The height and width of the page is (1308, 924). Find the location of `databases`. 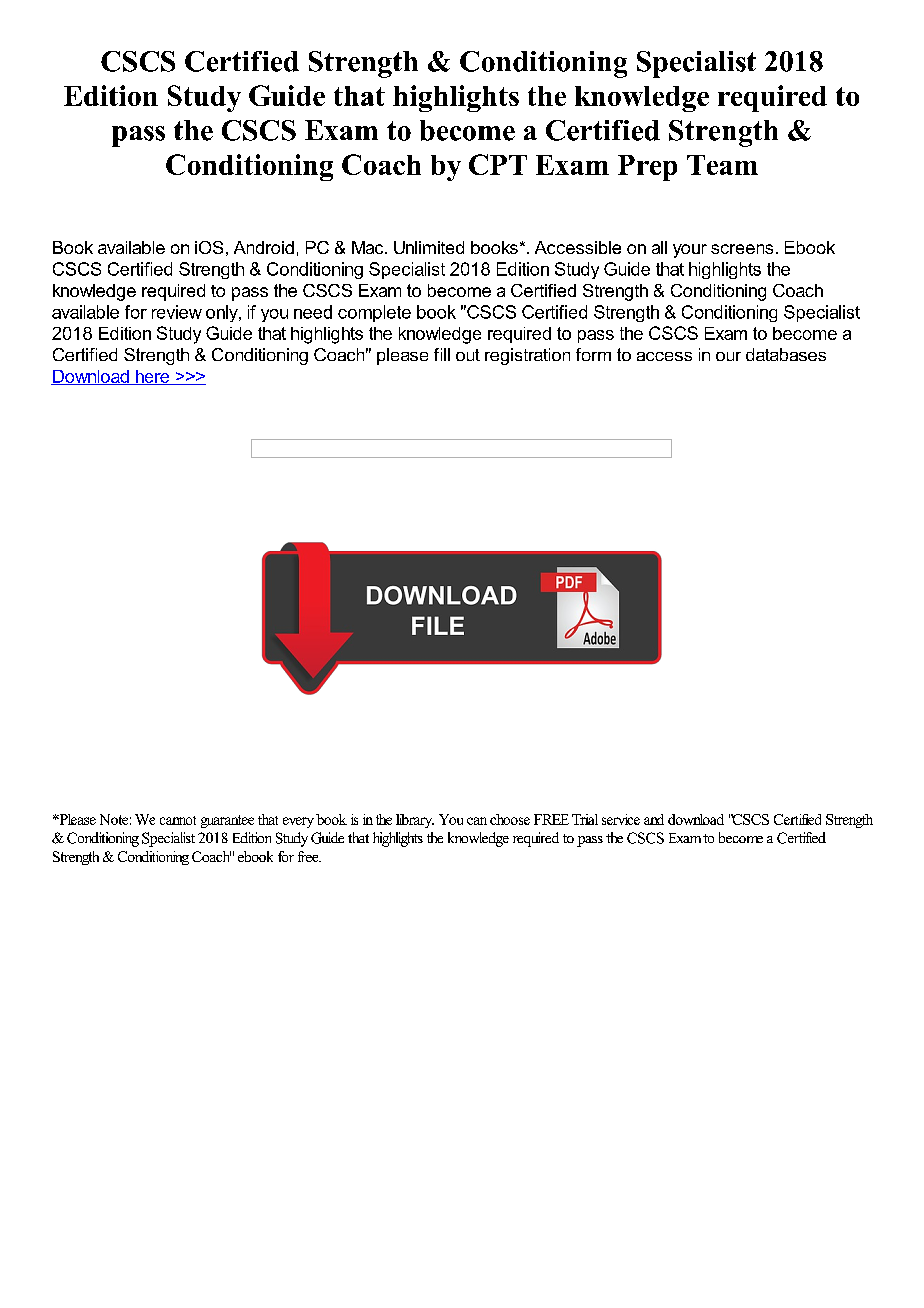

databases is located at coordinates (786, 354).
